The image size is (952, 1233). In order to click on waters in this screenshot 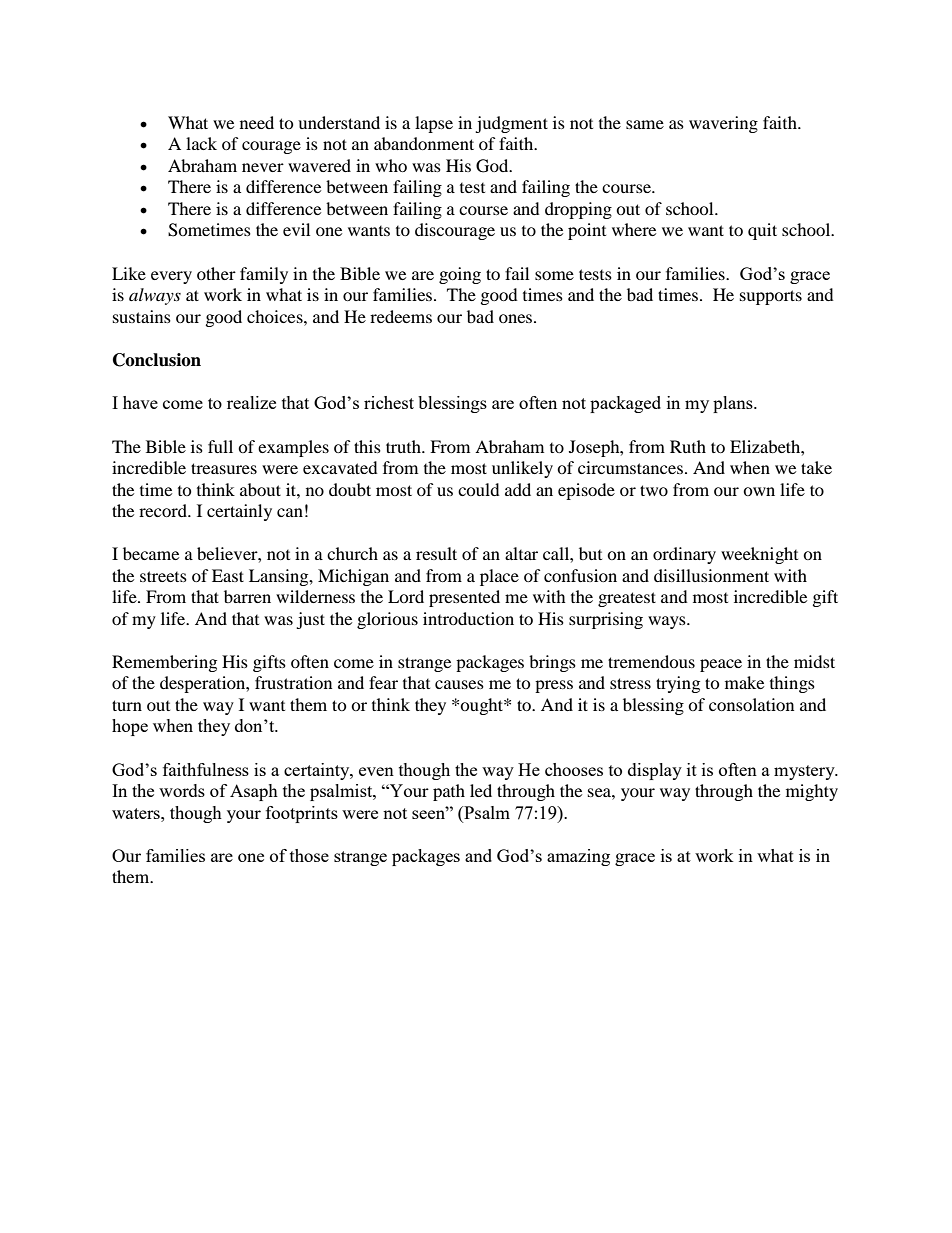, I will do `click(137, 813)`.
